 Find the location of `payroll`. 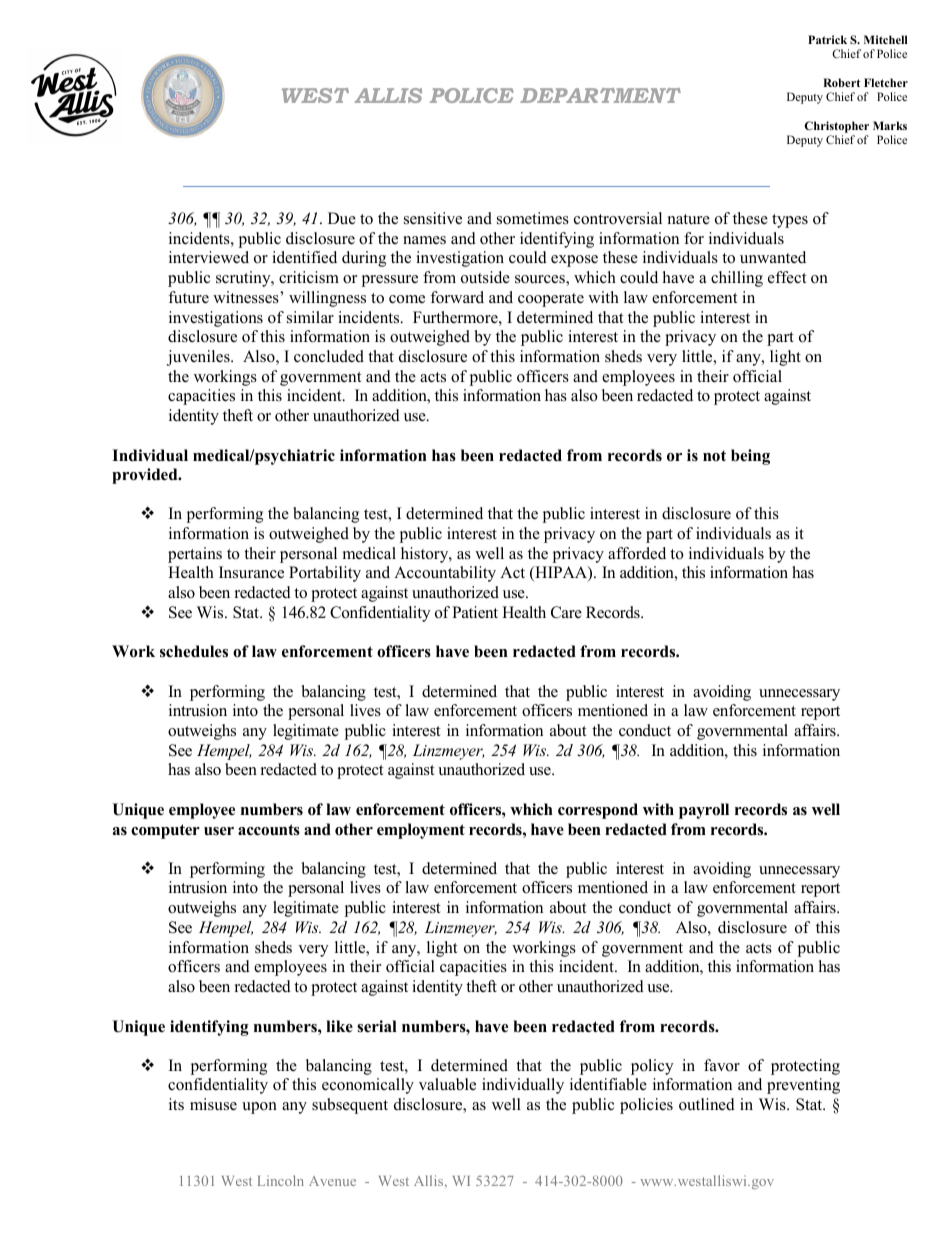

payroll is located at coordinates (704, 811).
